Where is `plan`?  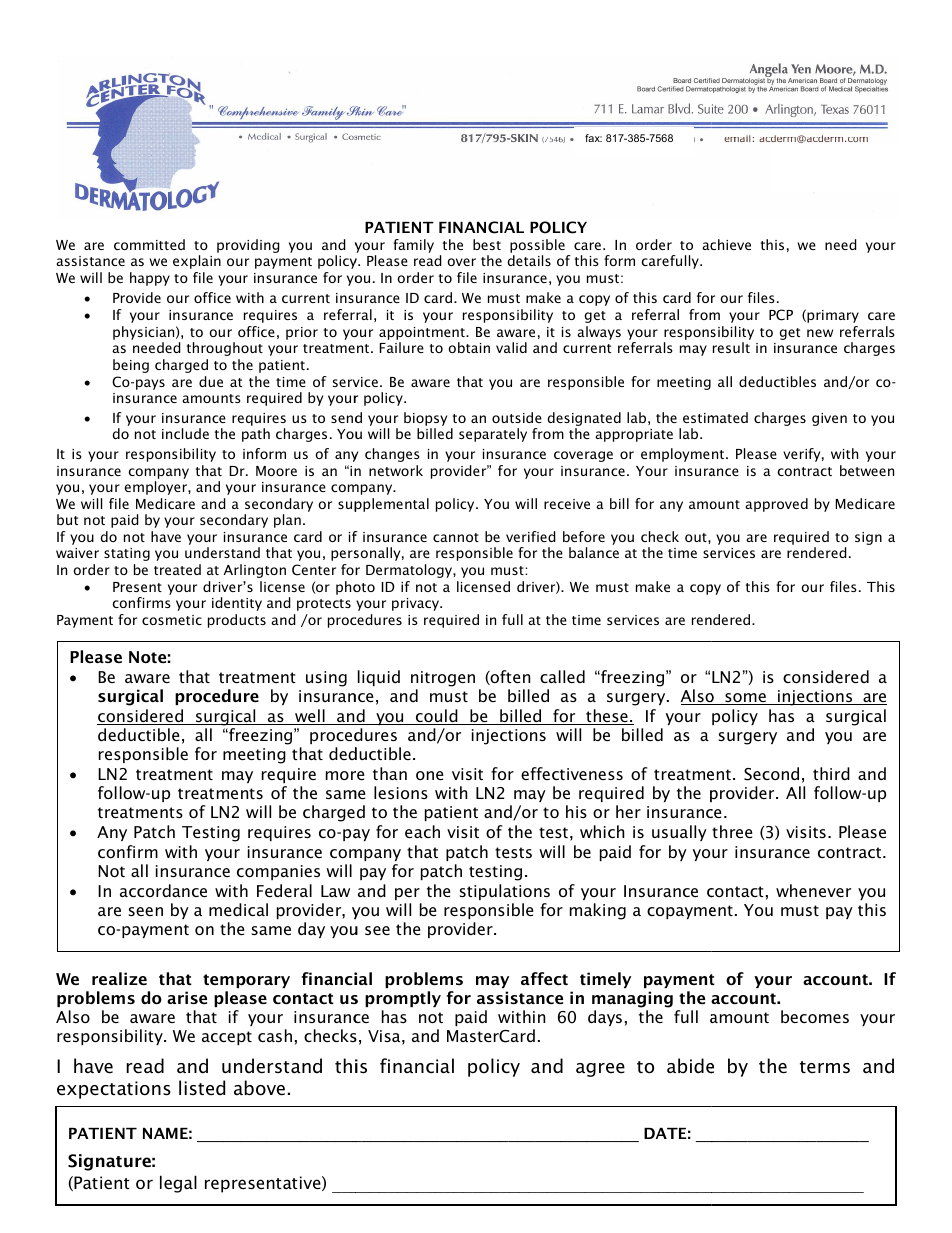
plan is located at coordinates (287, 521).
